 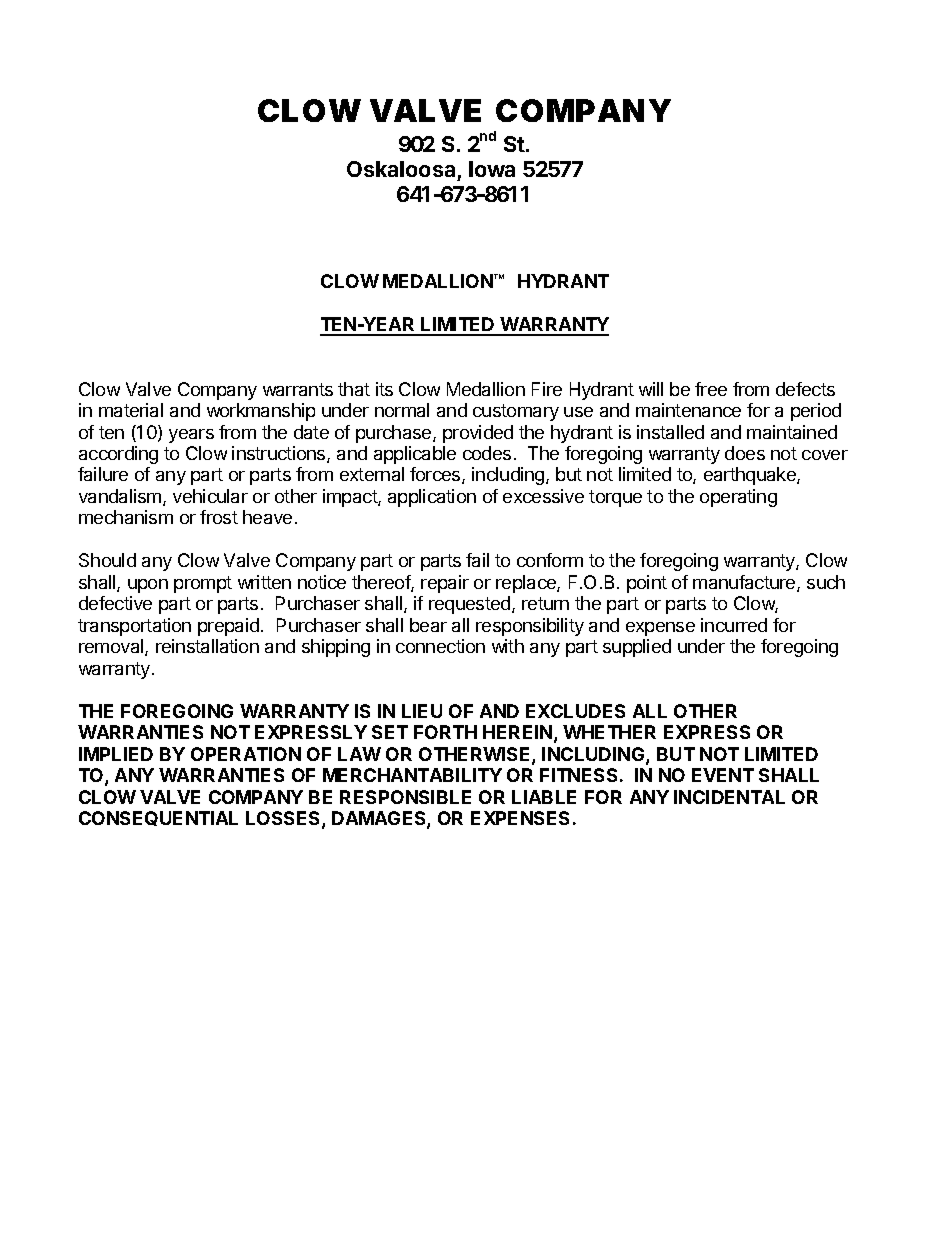 What do you see at coordinates (158, 818) in the screenshot?
I see `CONSEQUENTIAL` at bounding box center [158, 818].
